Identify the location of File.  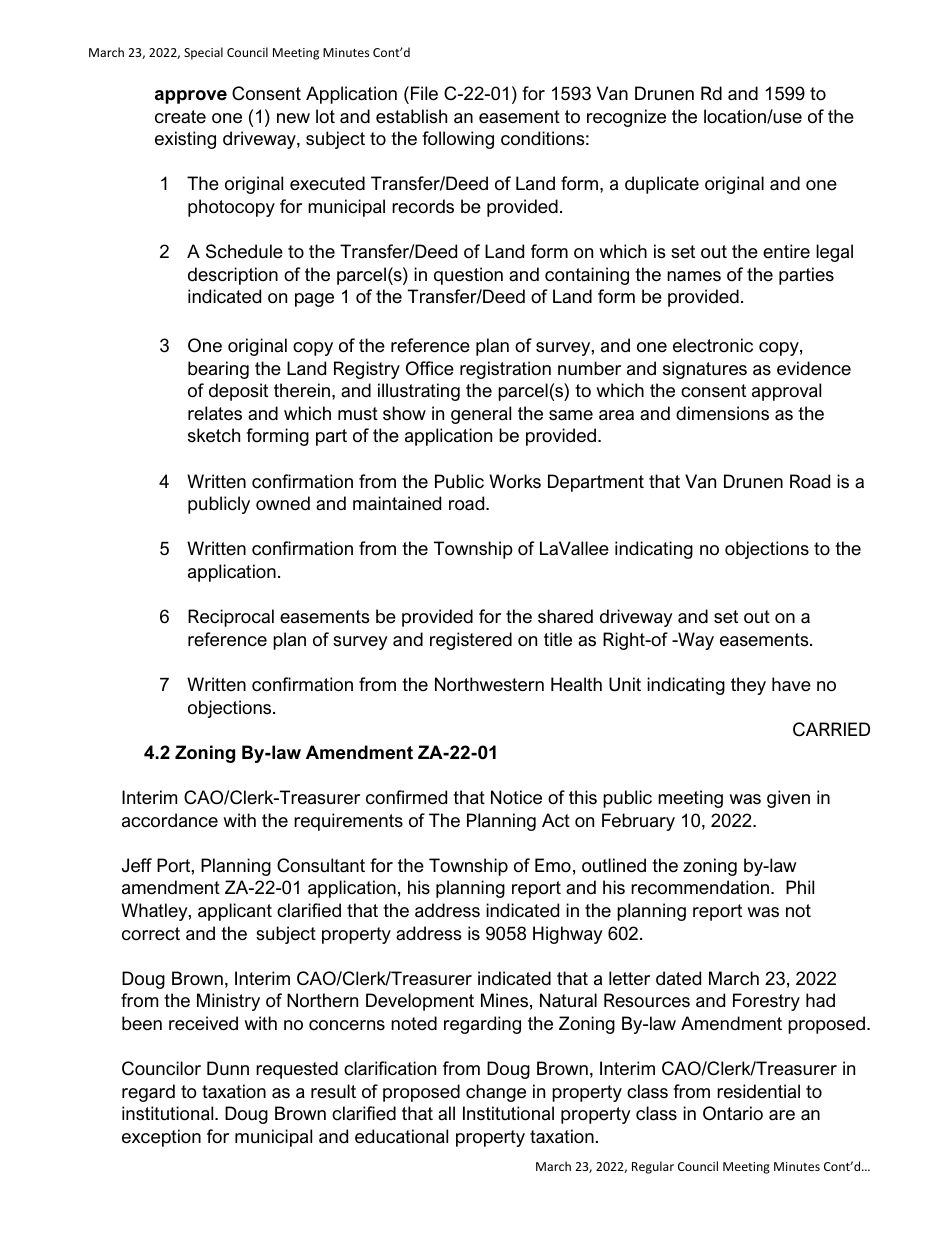
(424, 93).
